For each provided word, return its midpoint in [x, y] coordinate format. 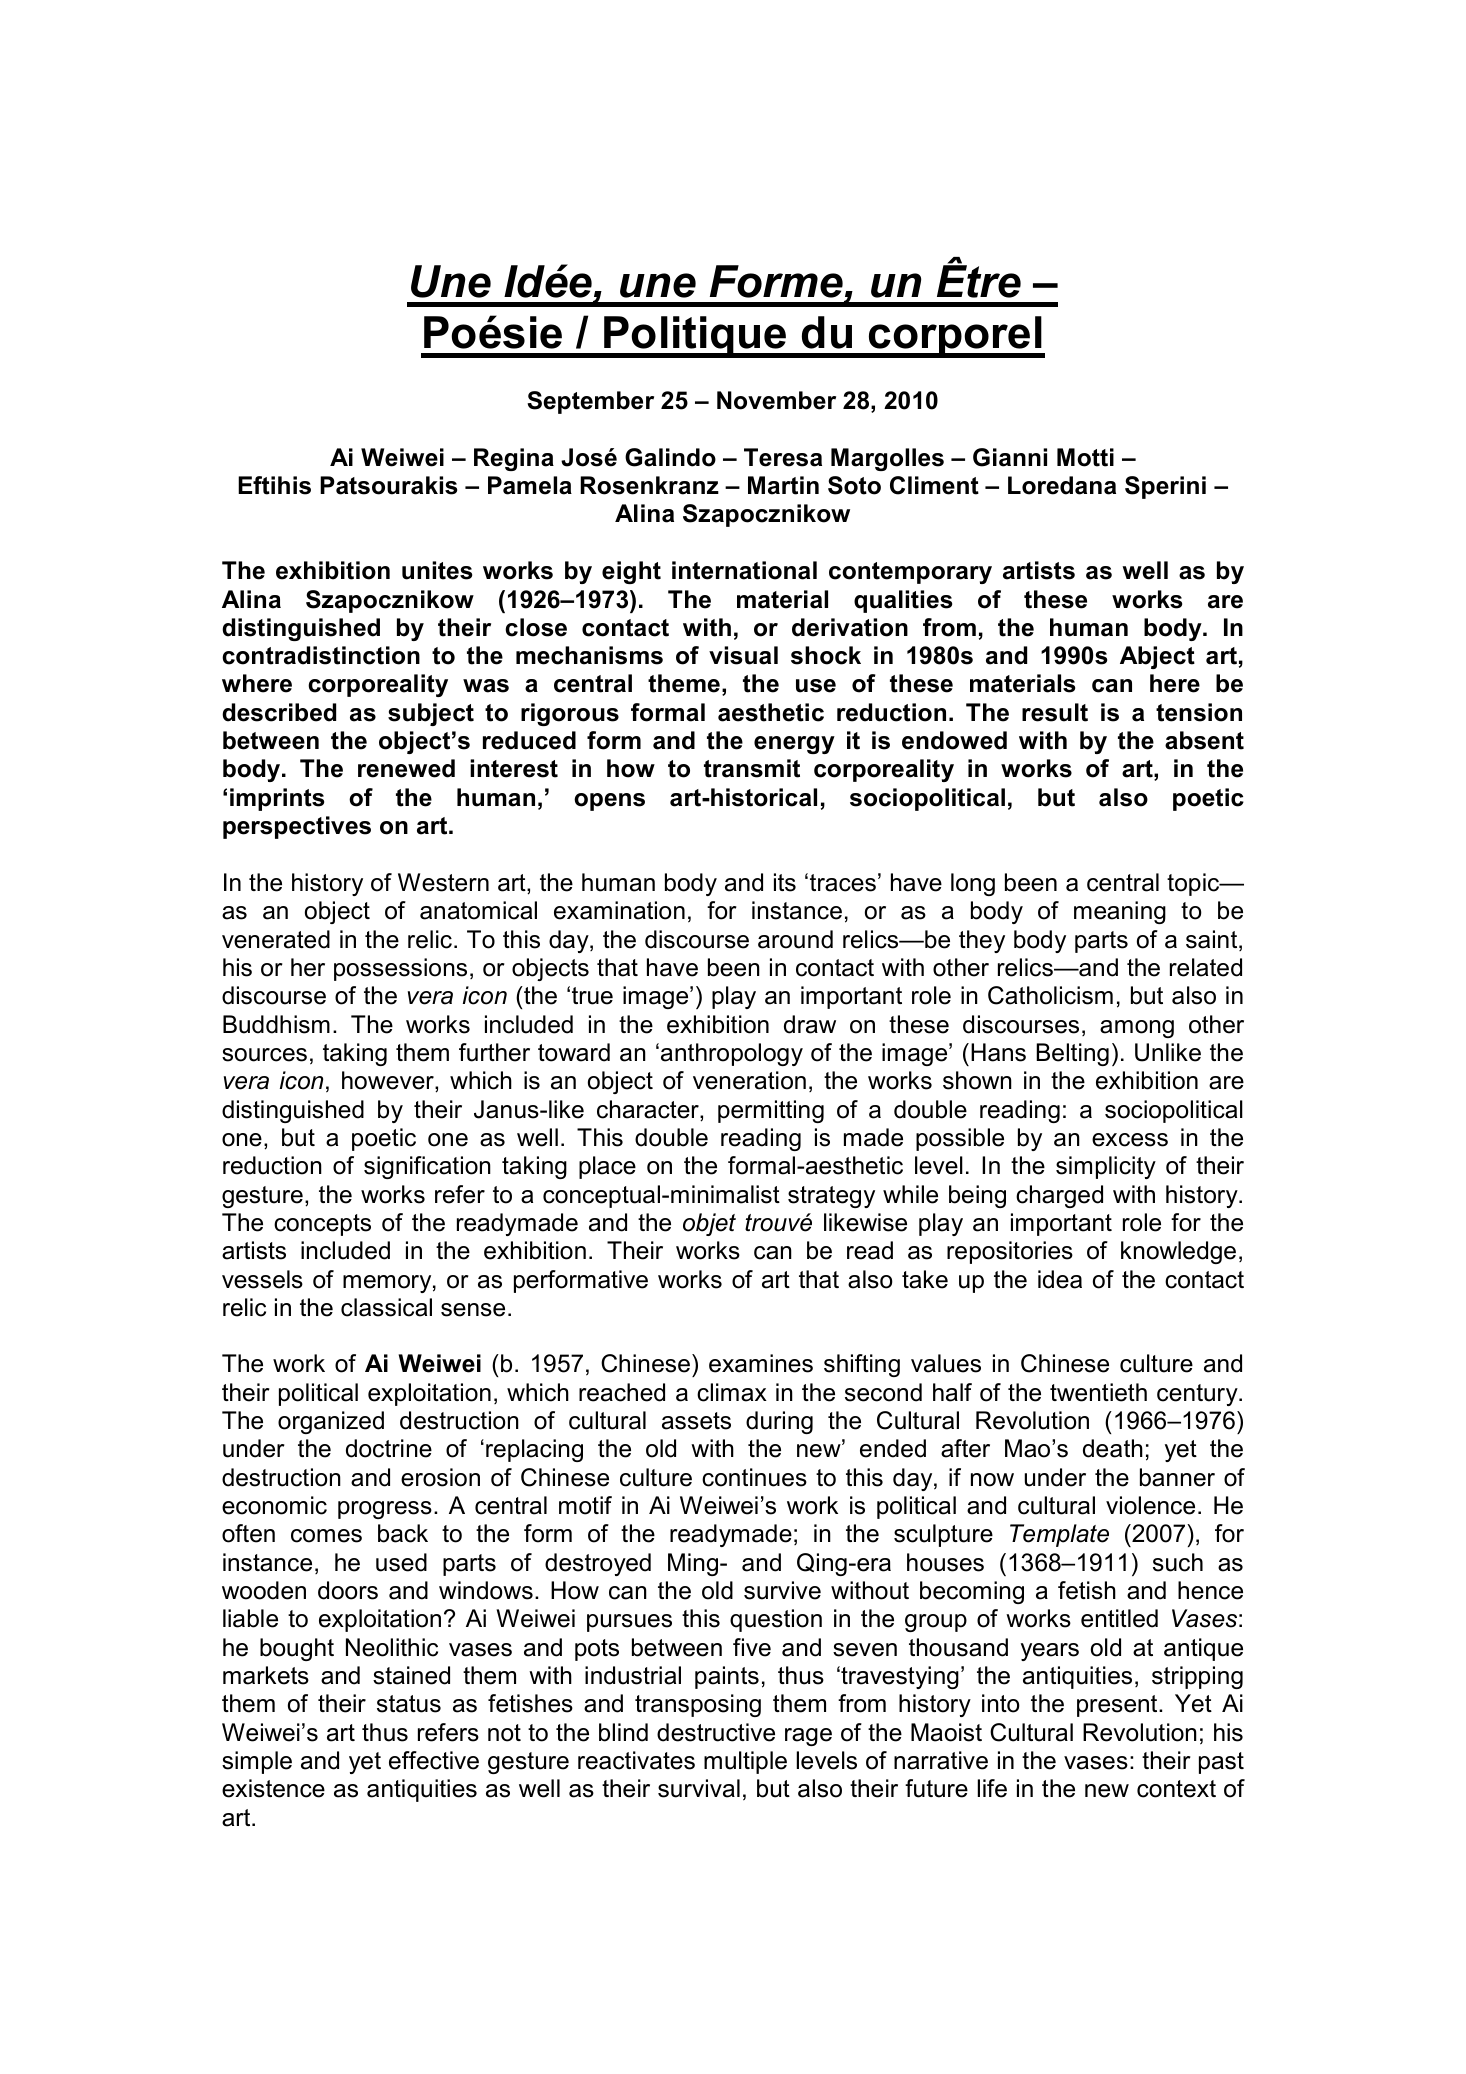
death [1113, 1448]
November [776, 400]
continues [754, 1477]
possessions [400, 969]
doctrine [389, 1448]
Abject [1157, 657]
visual [743, 655]
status [409, 1704]
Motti [1085, 457]
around [795, 939]
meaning [1120, 912]
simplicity [1106, 1167]
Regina [514, 459]
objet [709, 1224]
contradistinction [321, 655]
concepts [322, 1225]
